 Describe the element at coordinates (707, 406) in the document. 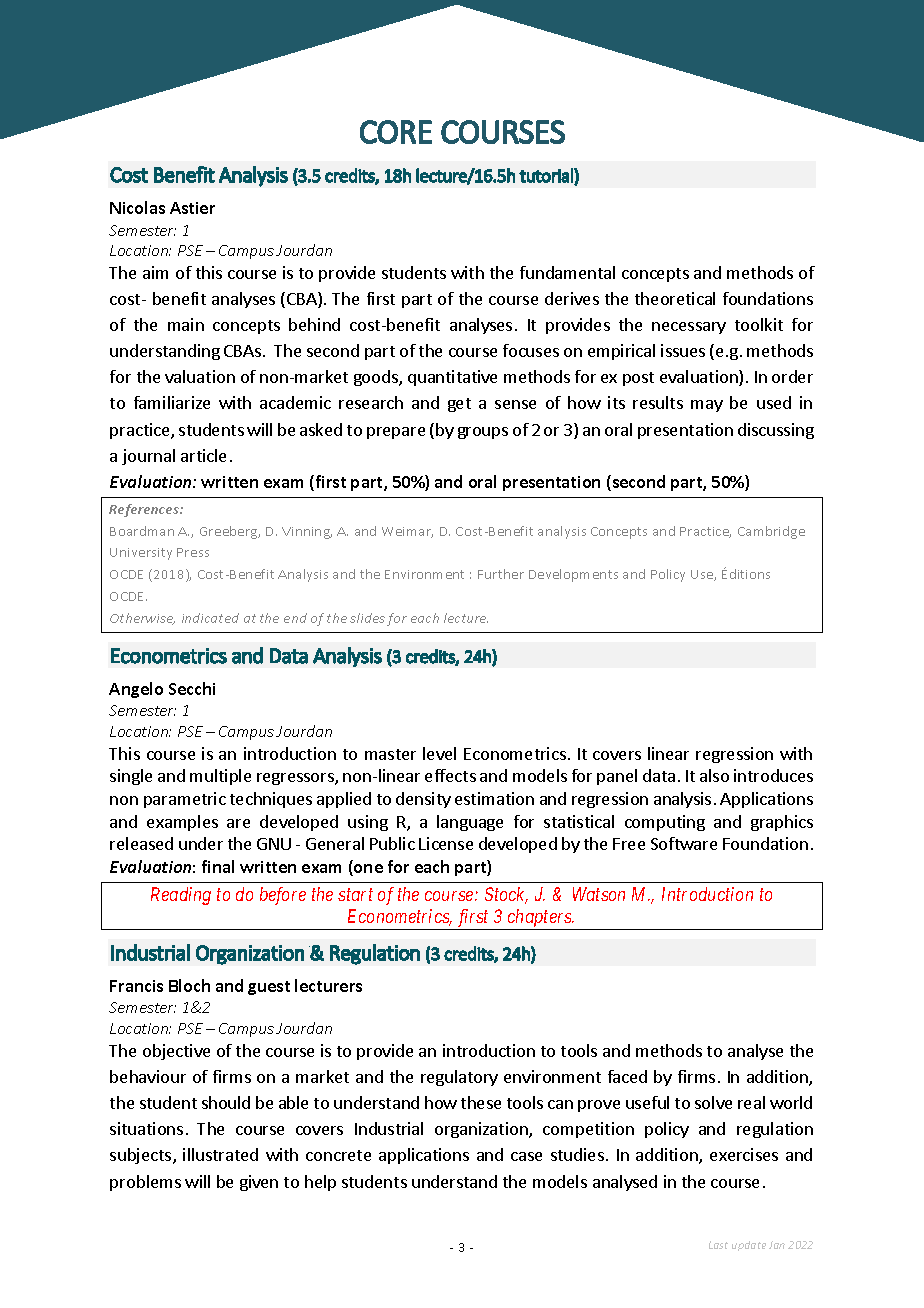

I see `may` at that location.
